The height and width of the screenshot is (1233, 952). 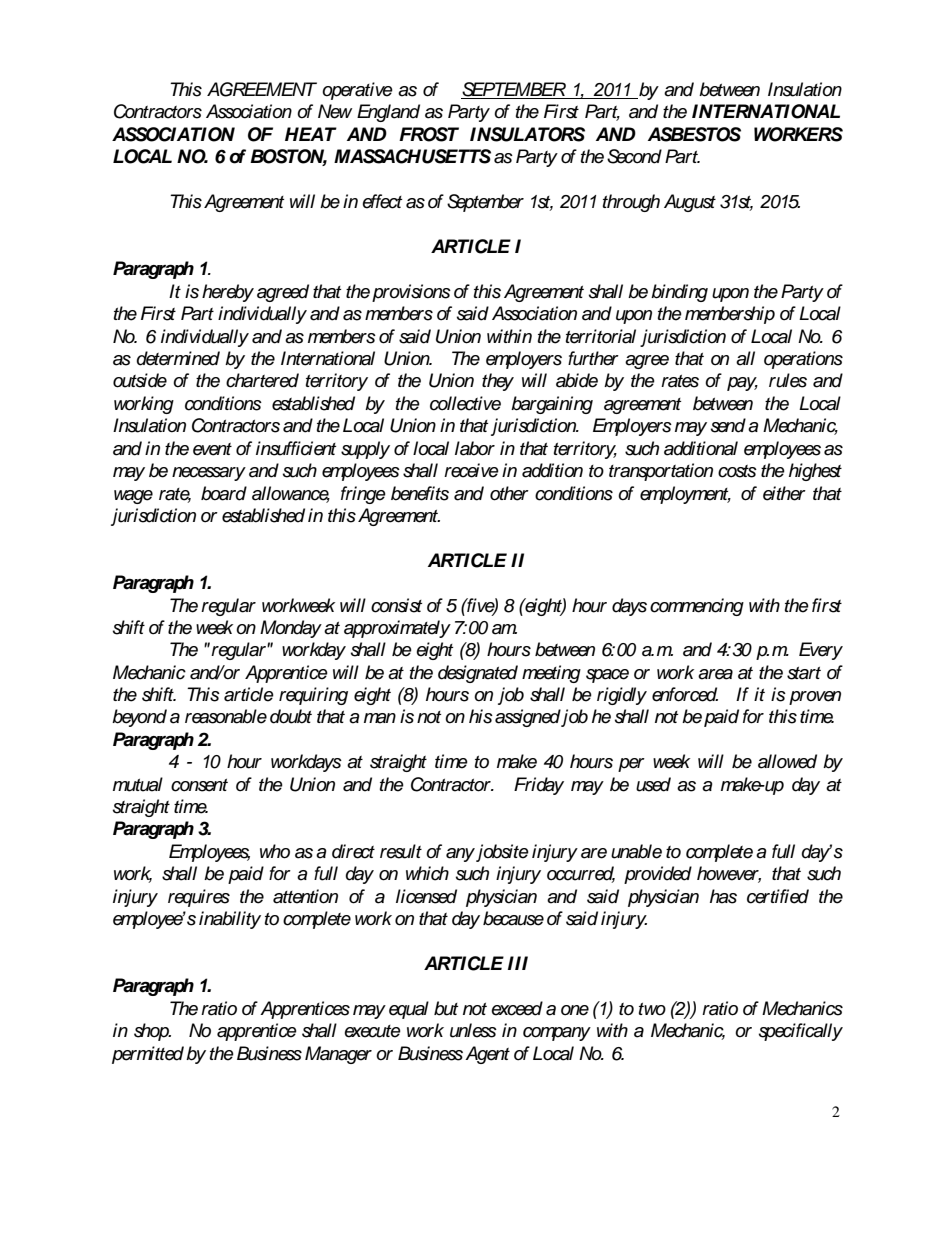 I want to click on event, so click(x=212, y=449).
